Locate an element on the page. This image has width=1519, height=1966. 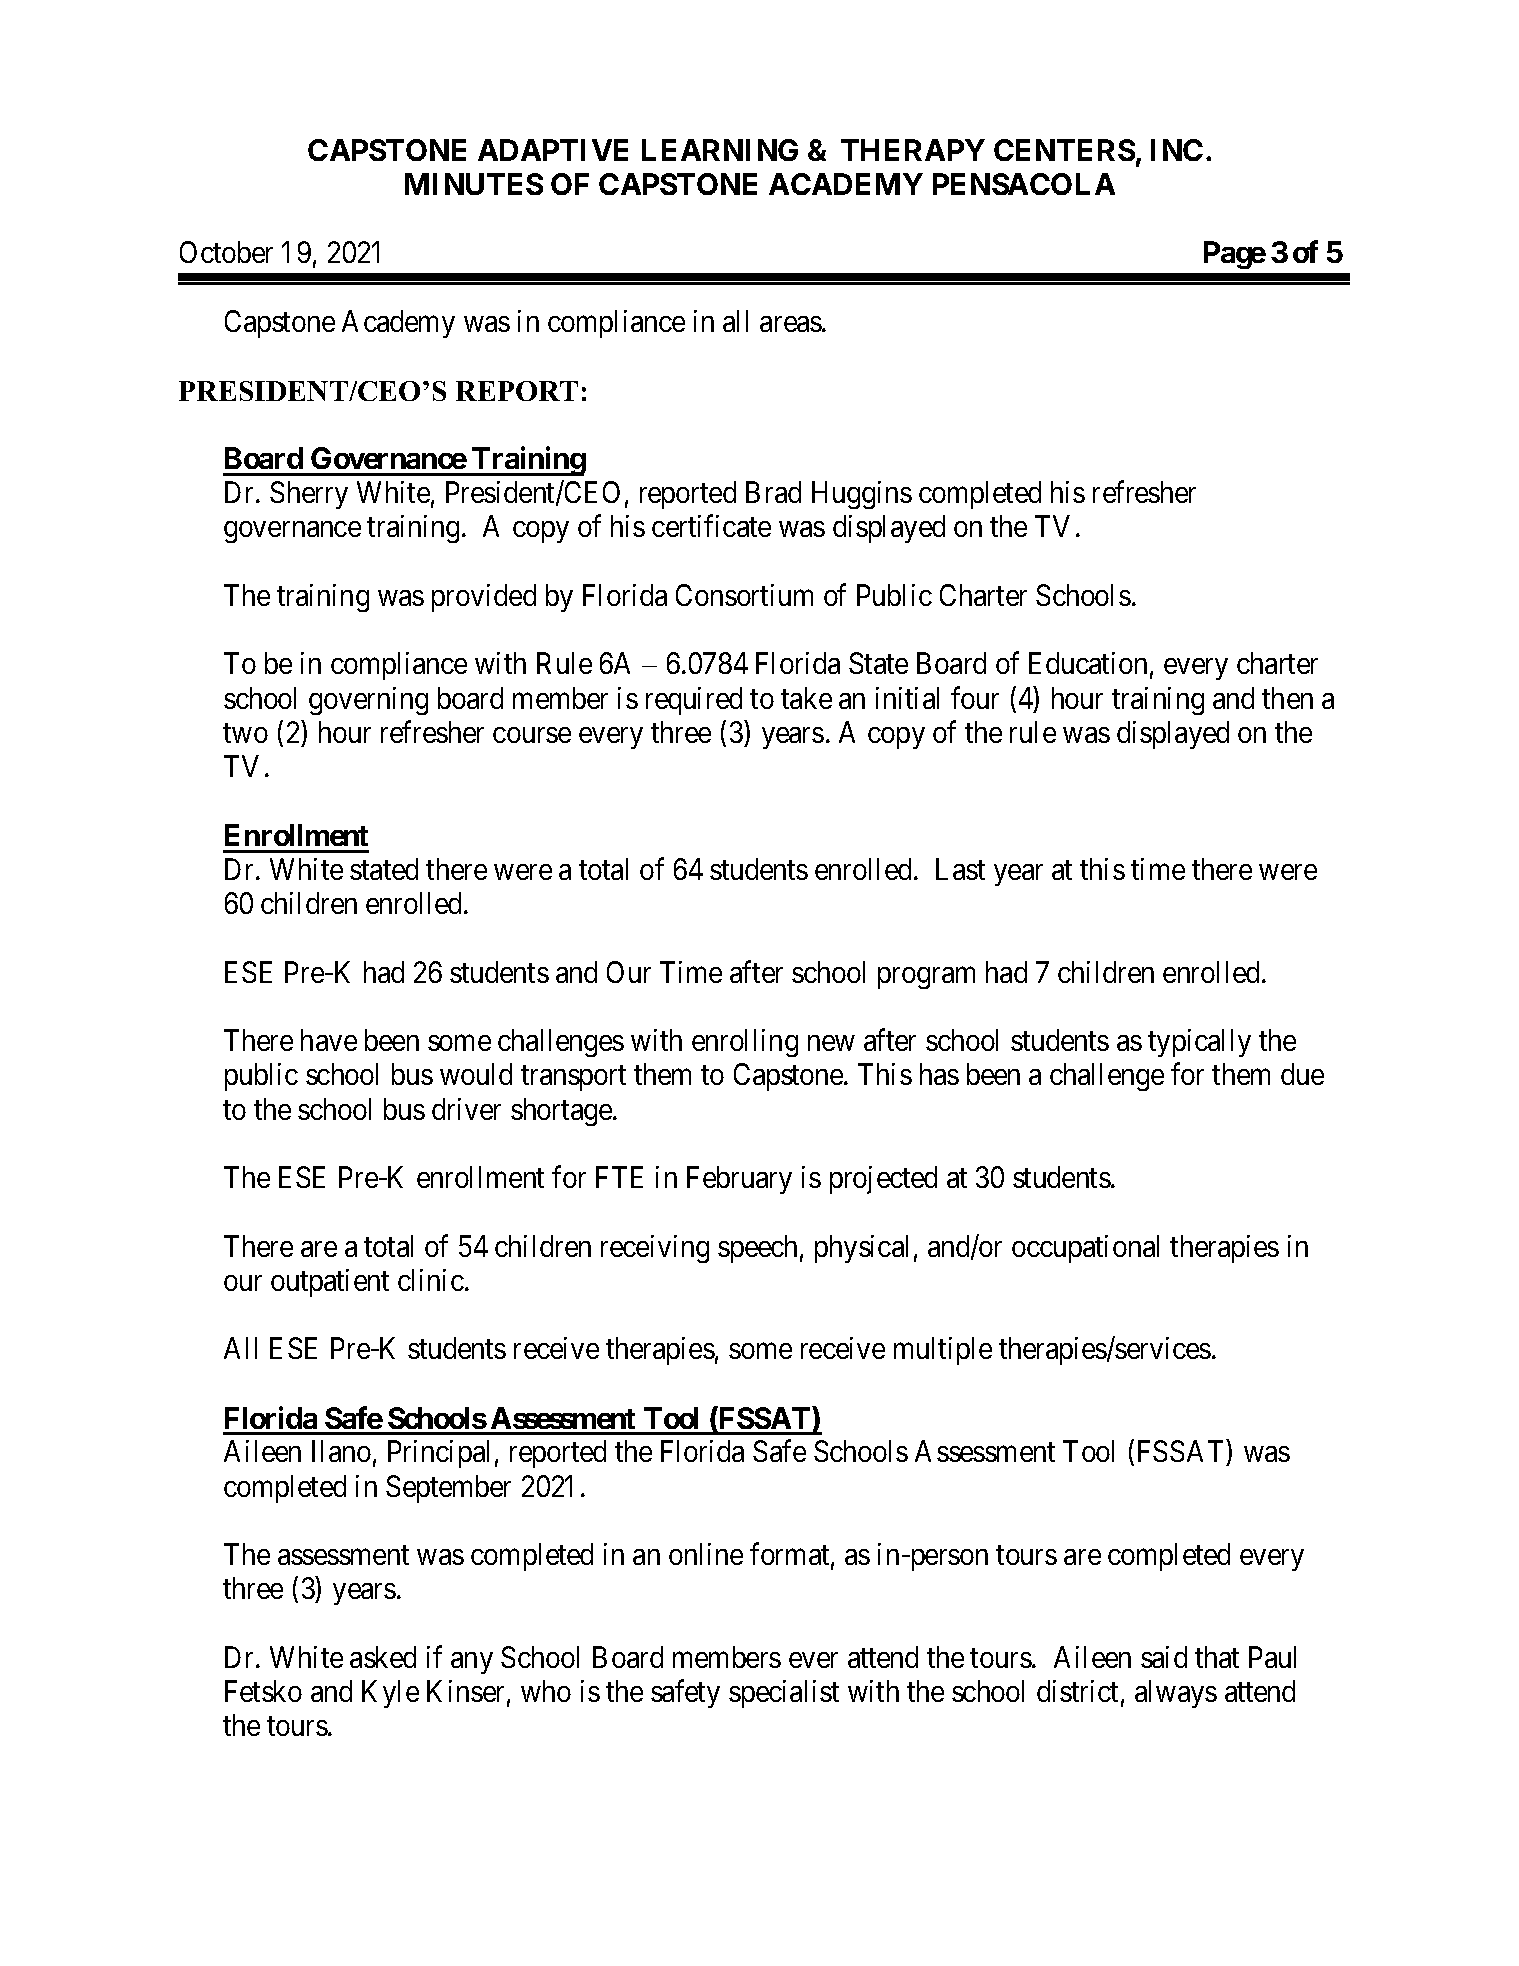
PENSACOLA is located at coordinates (1024, 184).
